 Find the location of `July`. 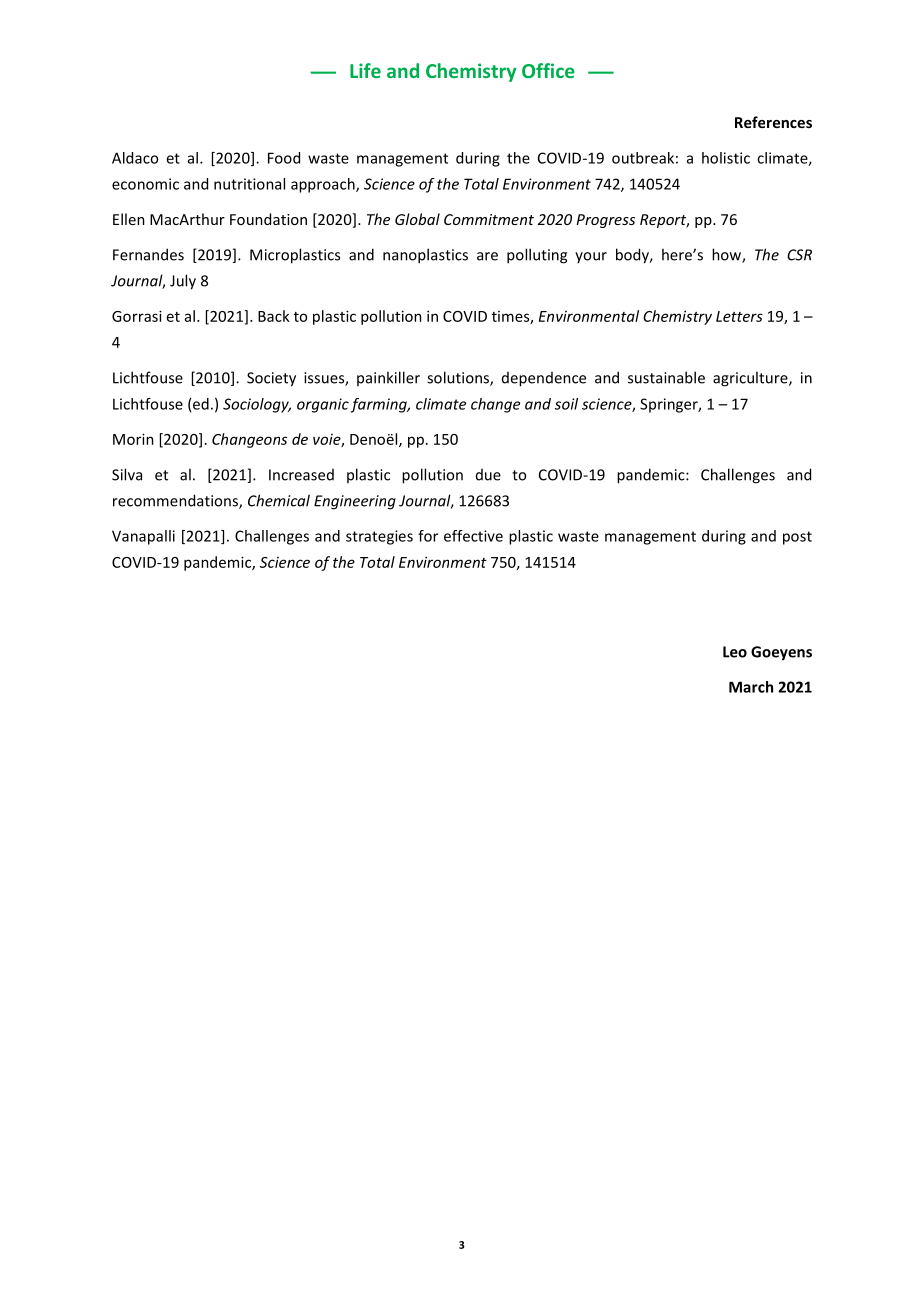

July is located at coordinates (183, 282).
